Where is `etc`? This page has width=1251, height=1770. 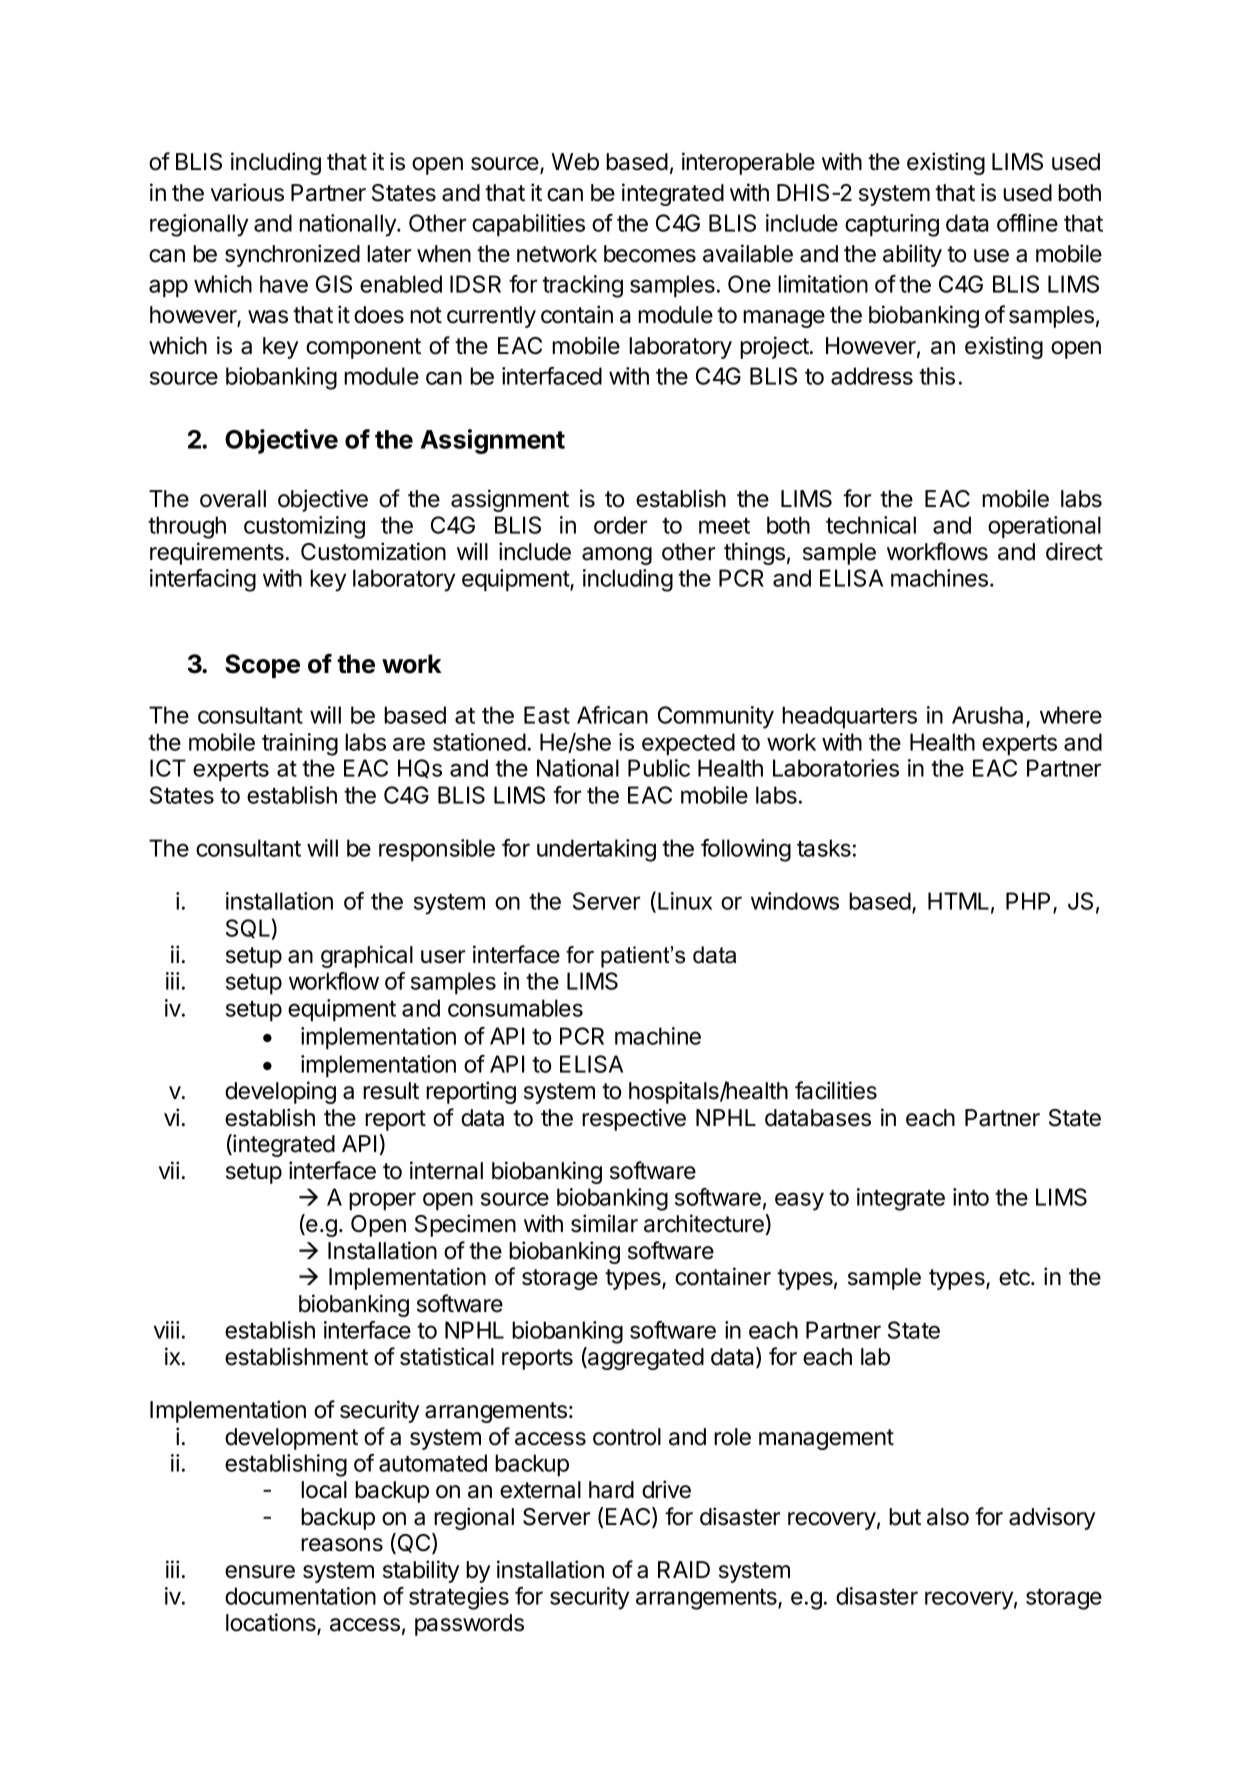
etc is located at coordinates (1015, 1277).
